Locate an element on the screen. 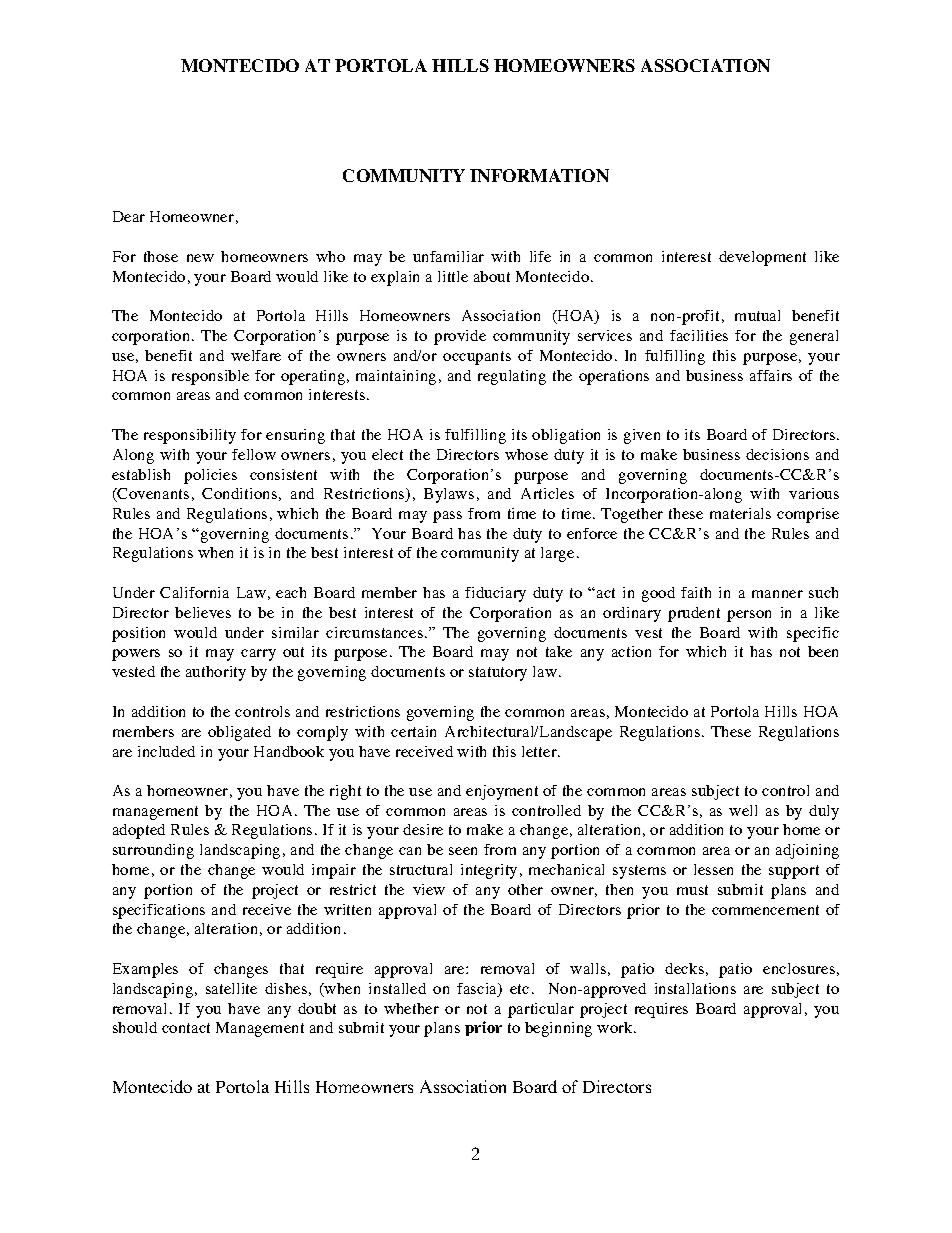  satellite is located at coordinates (231, 988).
